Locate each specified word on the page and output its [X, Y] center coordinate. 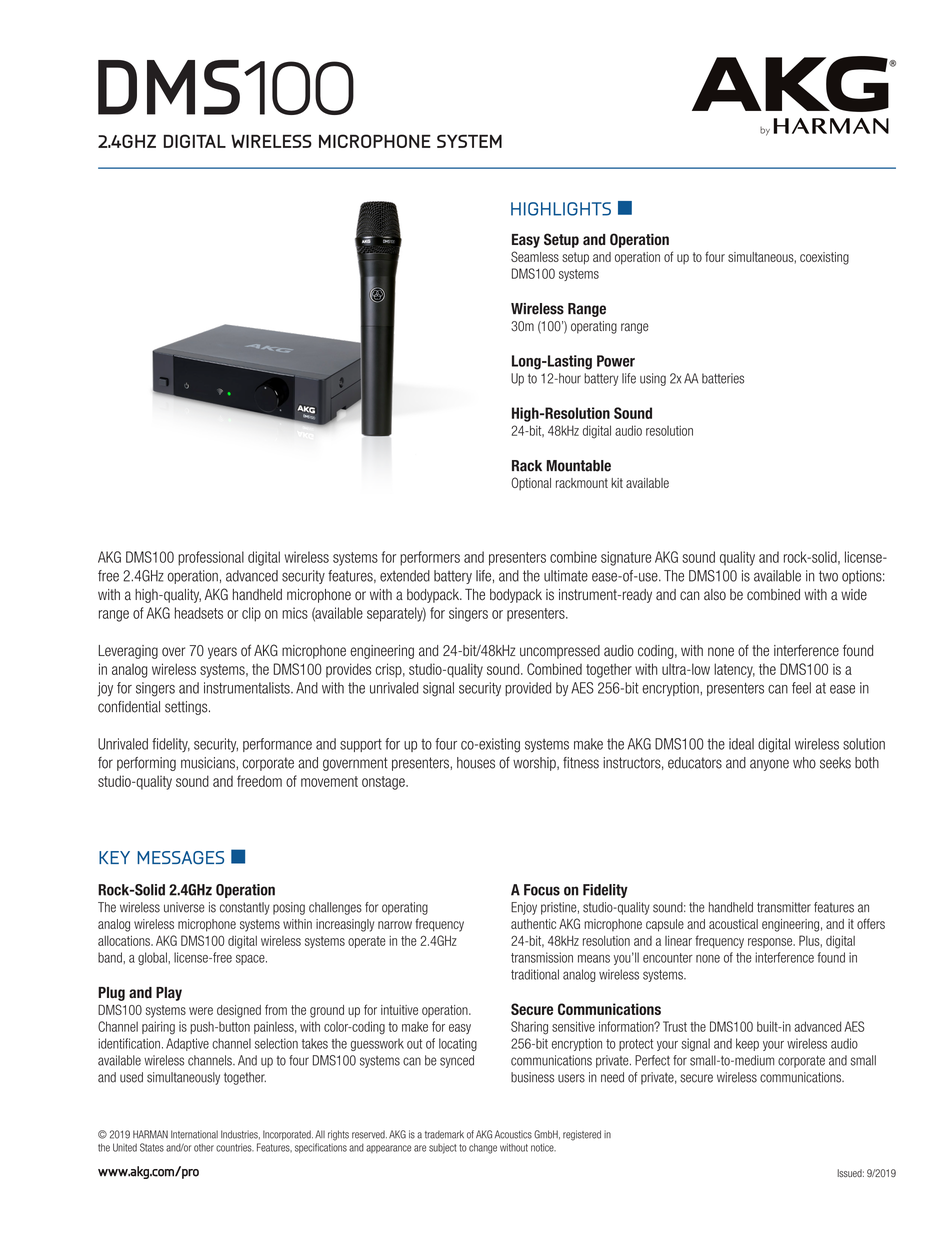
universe [184, 907]
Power [616, 361]
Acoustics [513, 1134]
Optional [531, 483]
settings [187, 708]
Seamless [535, 256]
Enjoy [524, 908]
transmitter [784, 907]
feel [801, 688]
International [194, 1134]
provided [528, 689]
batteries [723, 378]
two [828, 576]
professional [211, 558]
